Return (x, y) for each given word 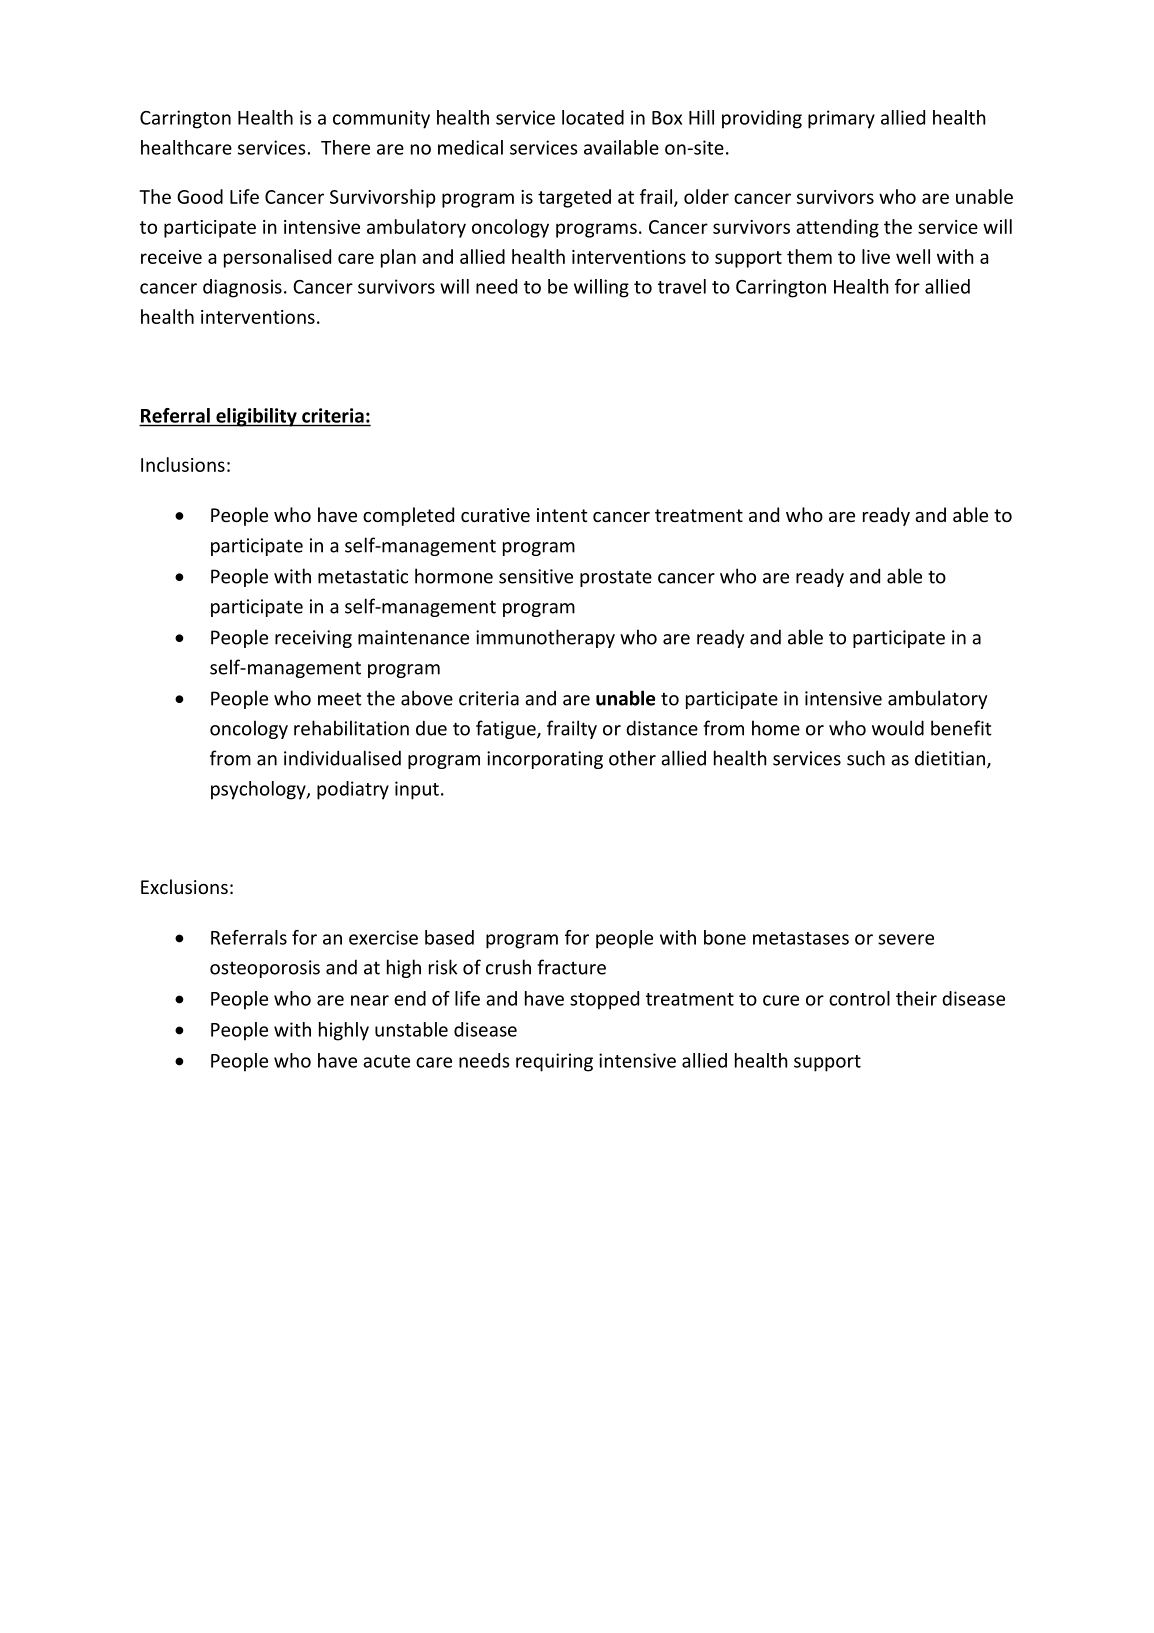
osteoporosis (265, 969)
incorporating (545, 760)
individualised (342, 758)
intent (562, 515)
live (876, 256)
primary (841, 119)
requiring (554, 1062)
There (345, 147)
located (593, 117)
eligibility (256, 417)
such (866, 758)
